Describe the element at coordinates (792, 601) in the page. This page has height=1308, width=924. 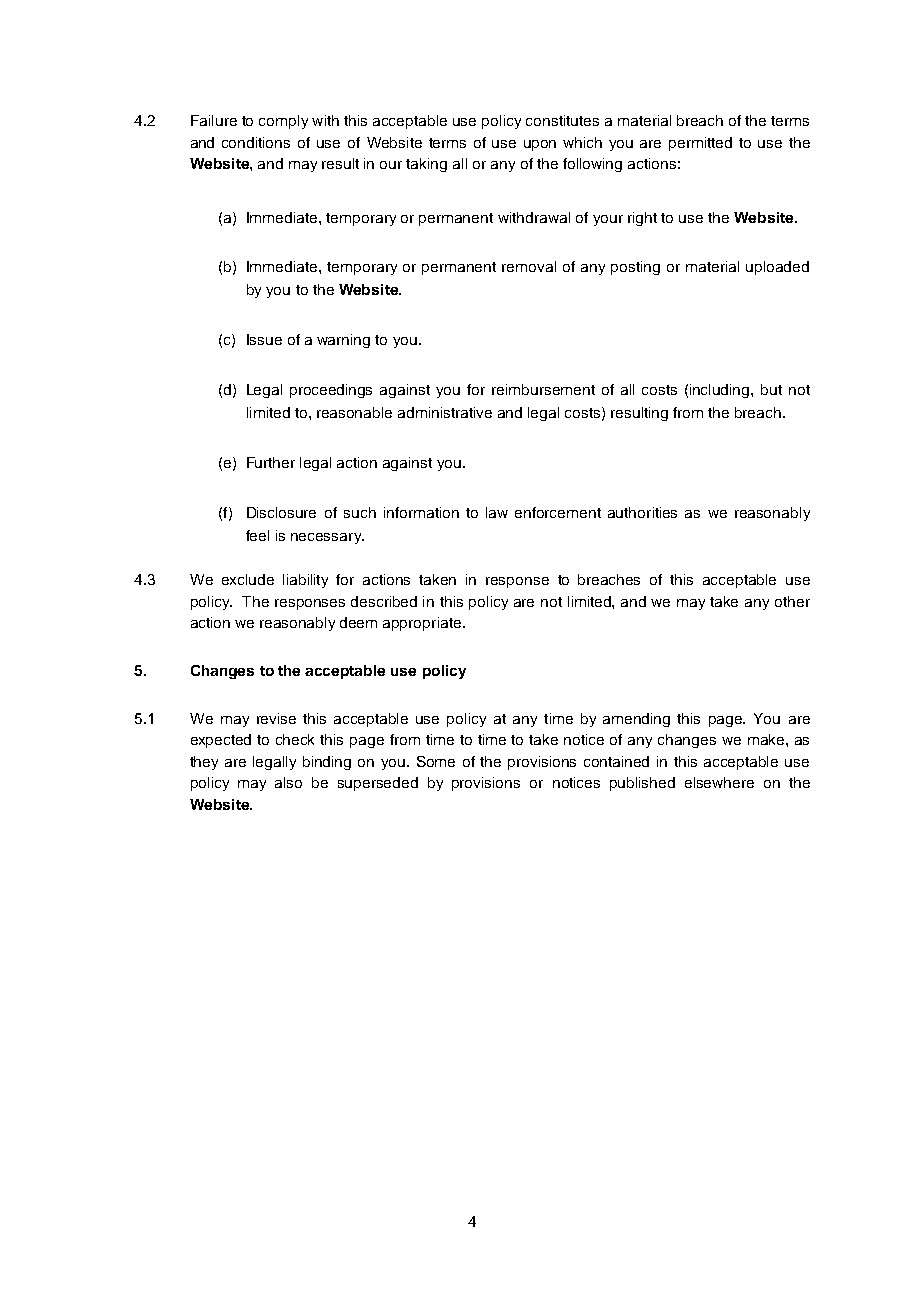
I see `other` at that location.
